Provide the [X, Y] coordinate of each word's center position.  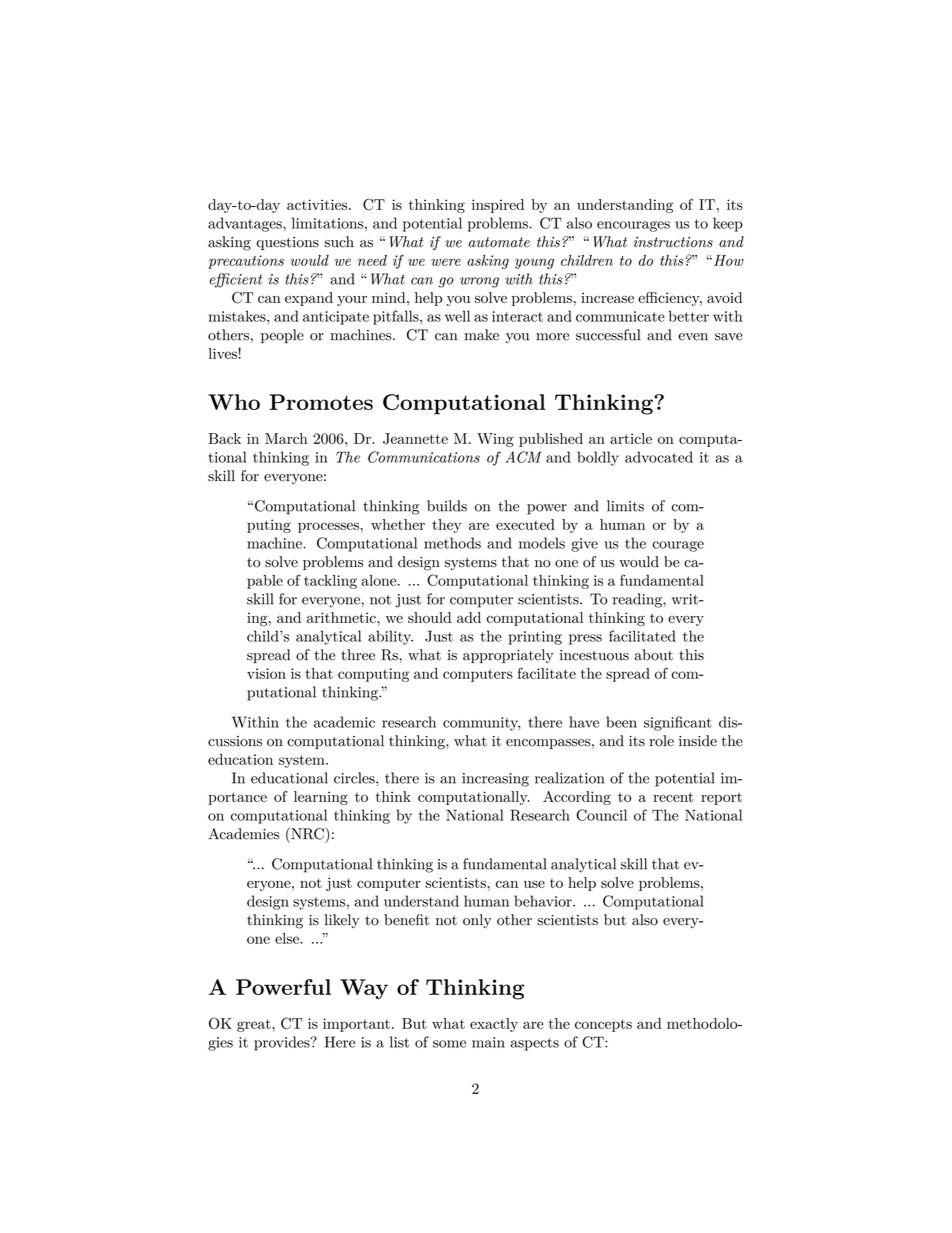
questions [287, 243]
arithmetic [342, 617]
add [469, 617]
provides [283, 1043]
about [654, 655]
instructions [673, 242]
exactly [494, 1025]
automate [499, 242]
